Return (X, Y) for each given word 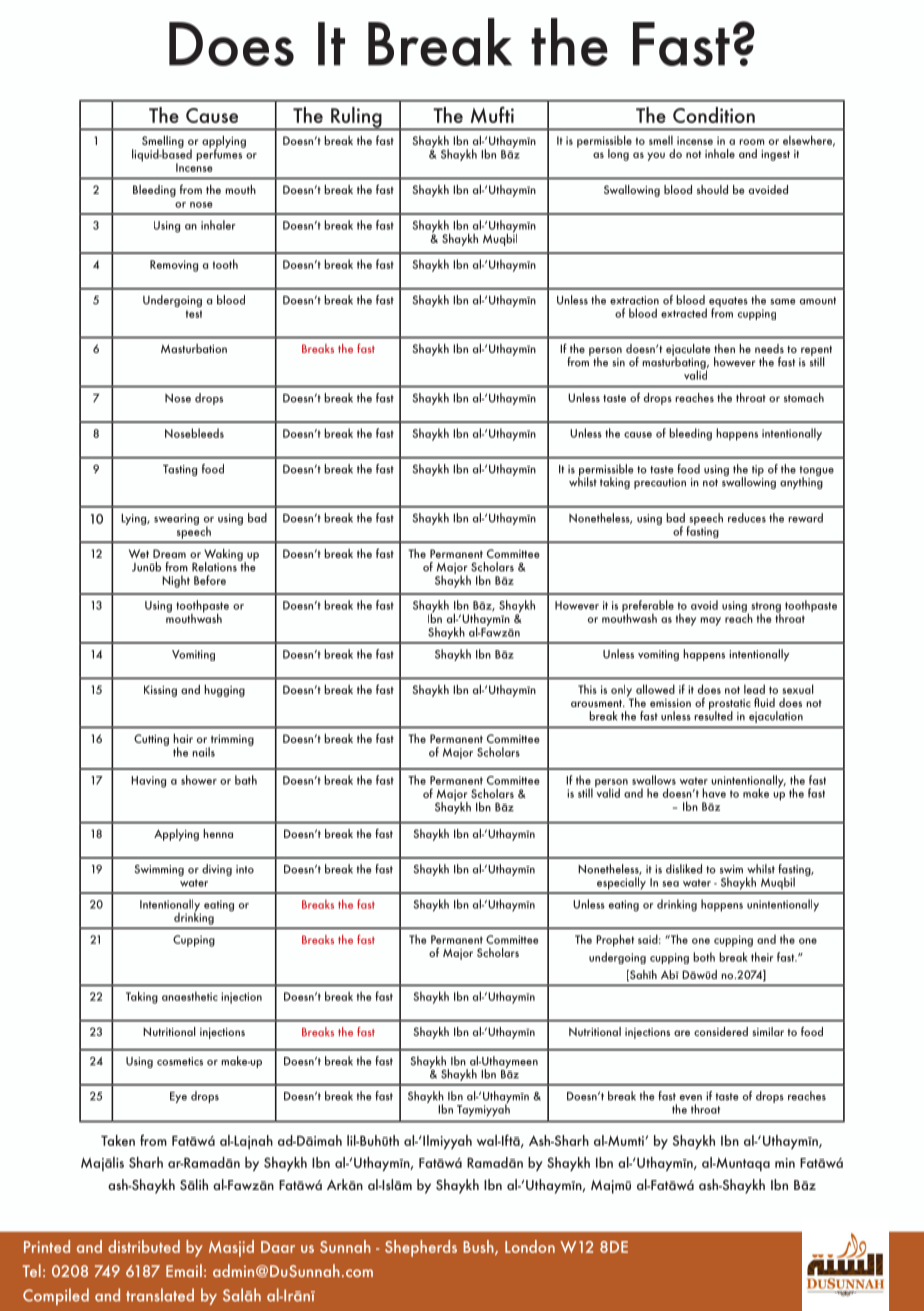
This (587, 689)
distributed (144, 1246)
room (751, 142)
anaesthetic (190, 996)
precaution (660, 483)
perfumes (220, 154)
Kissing (160, 691)
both (704, 957)
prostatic (730, 705)
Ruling (356, 118)
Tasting (180, 470)
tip (758, 470)
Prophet (615, 940)
